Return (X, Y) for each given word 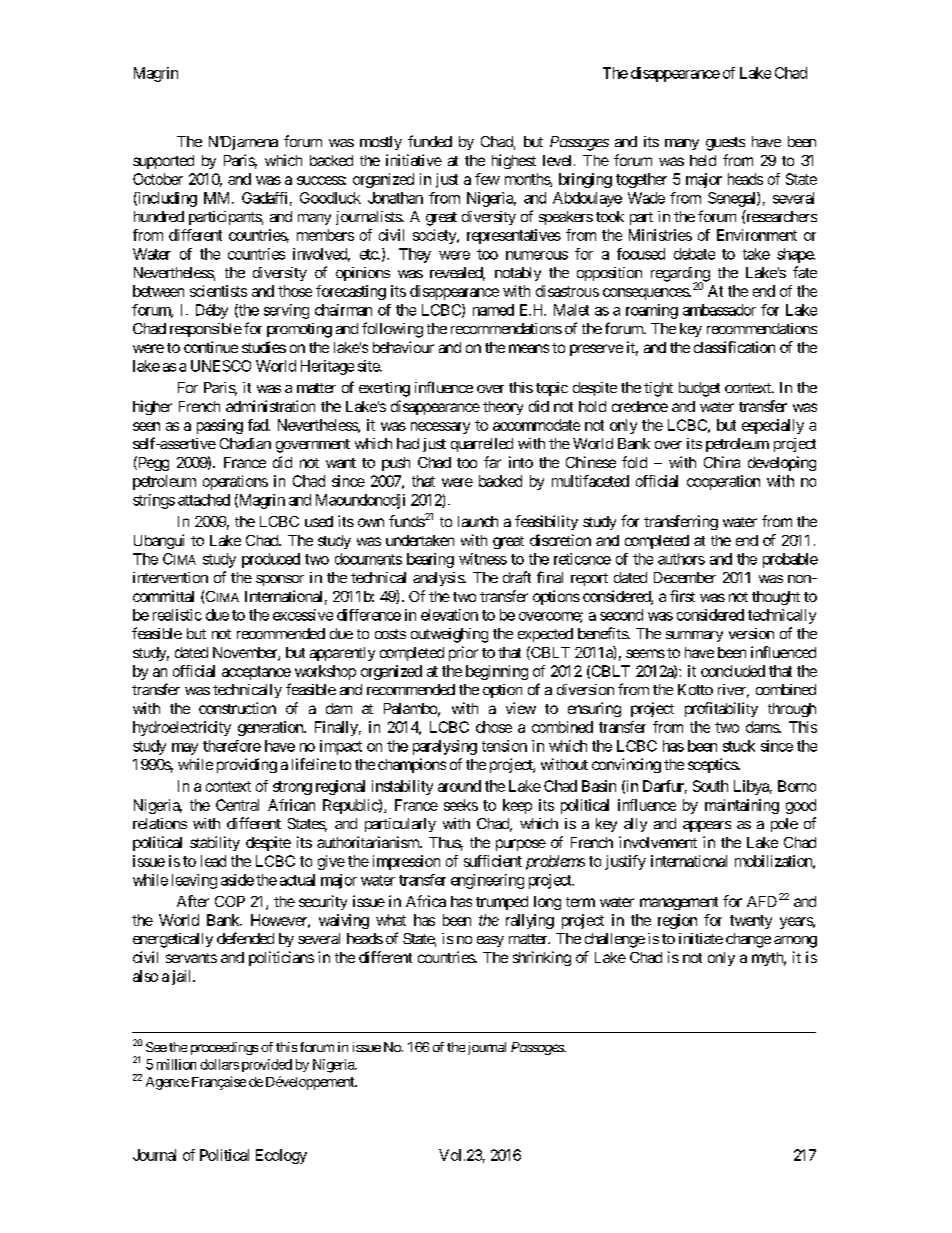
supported (163, 162)
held (703, 160)
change (748, 940)
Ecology (281, 1156)
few (487, 179)
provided (267, 1065)
